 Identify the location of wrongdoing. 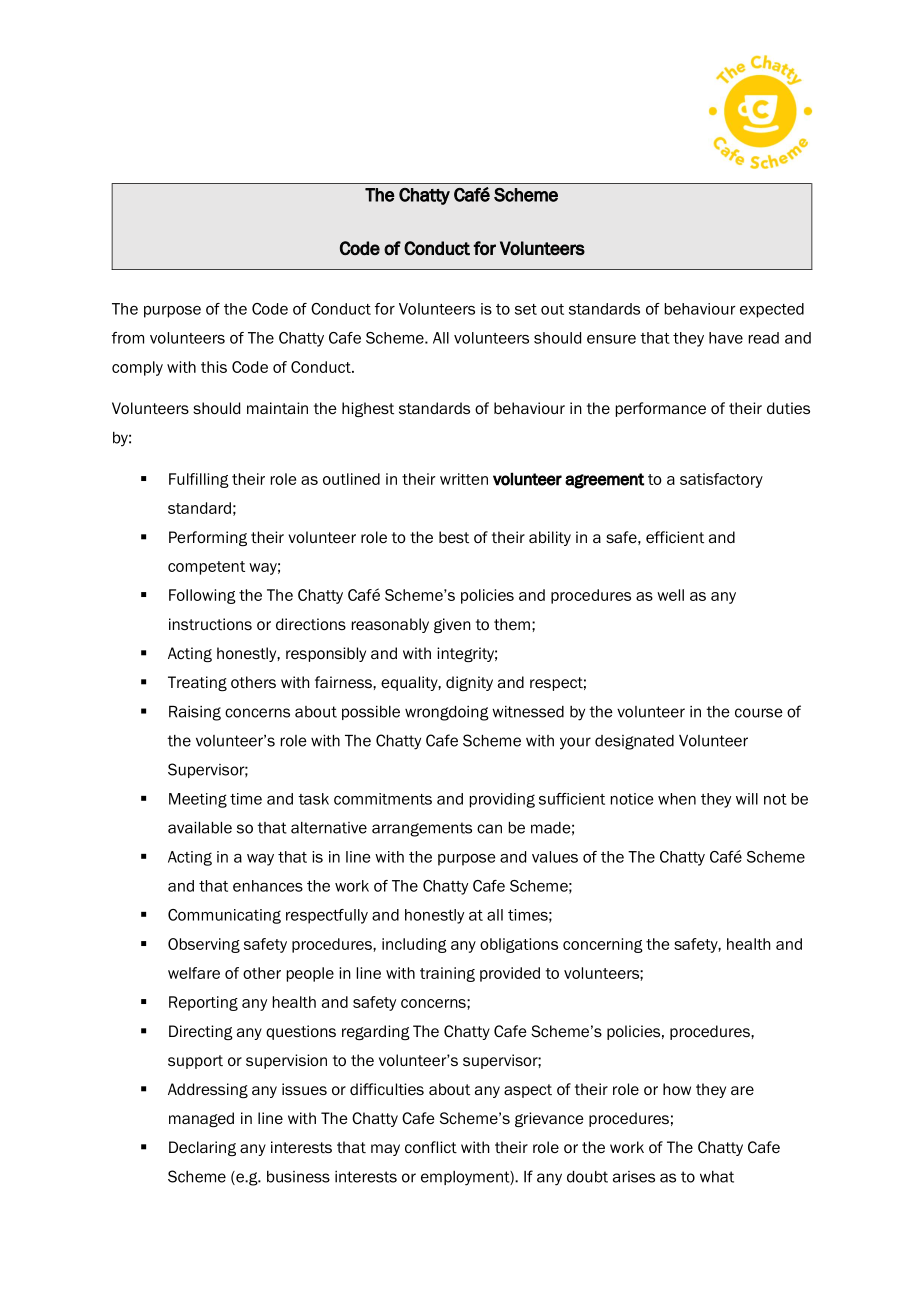
(447, 713).
